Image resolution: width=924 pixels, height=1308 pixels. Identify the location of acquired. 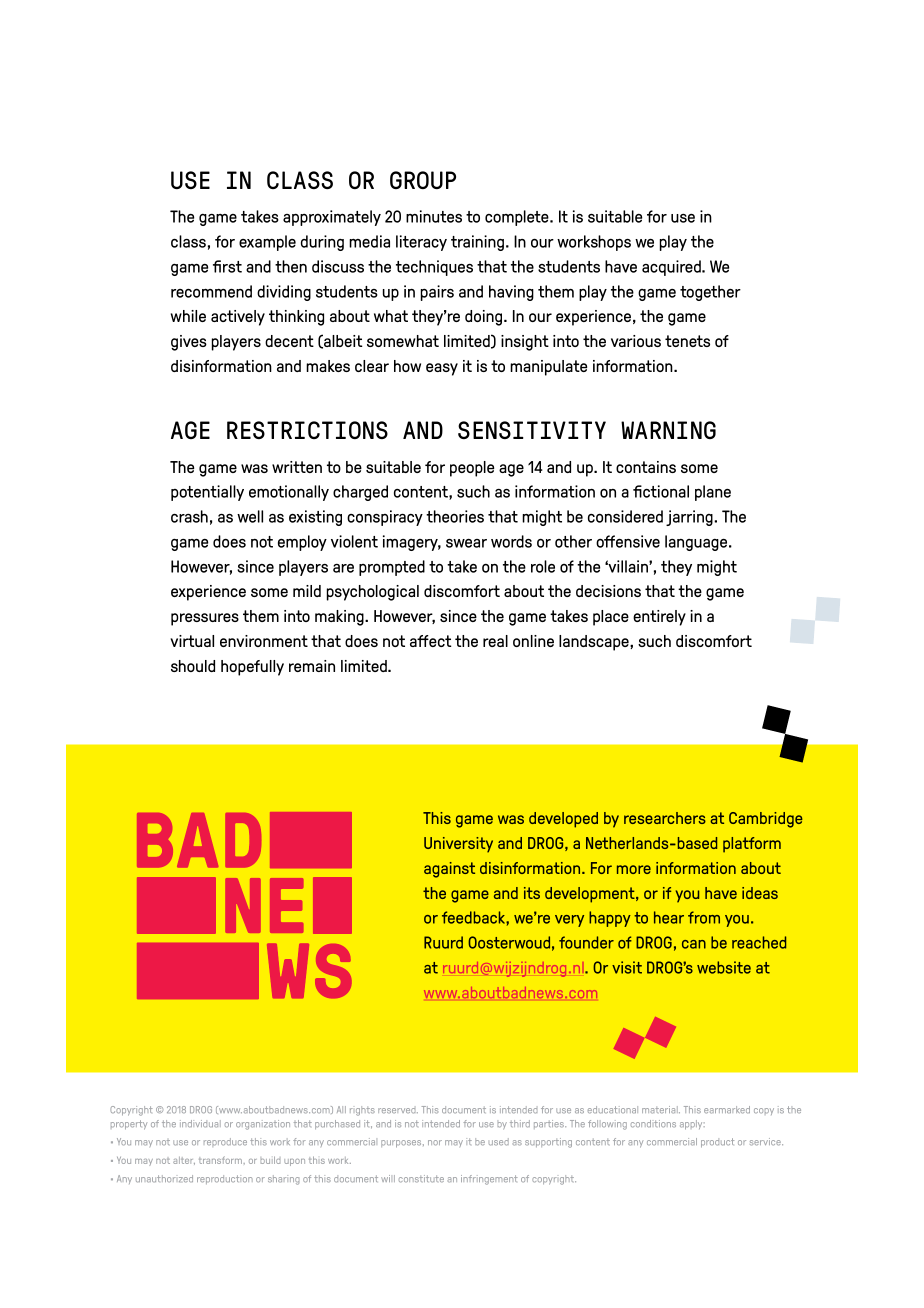
(672, 268).
